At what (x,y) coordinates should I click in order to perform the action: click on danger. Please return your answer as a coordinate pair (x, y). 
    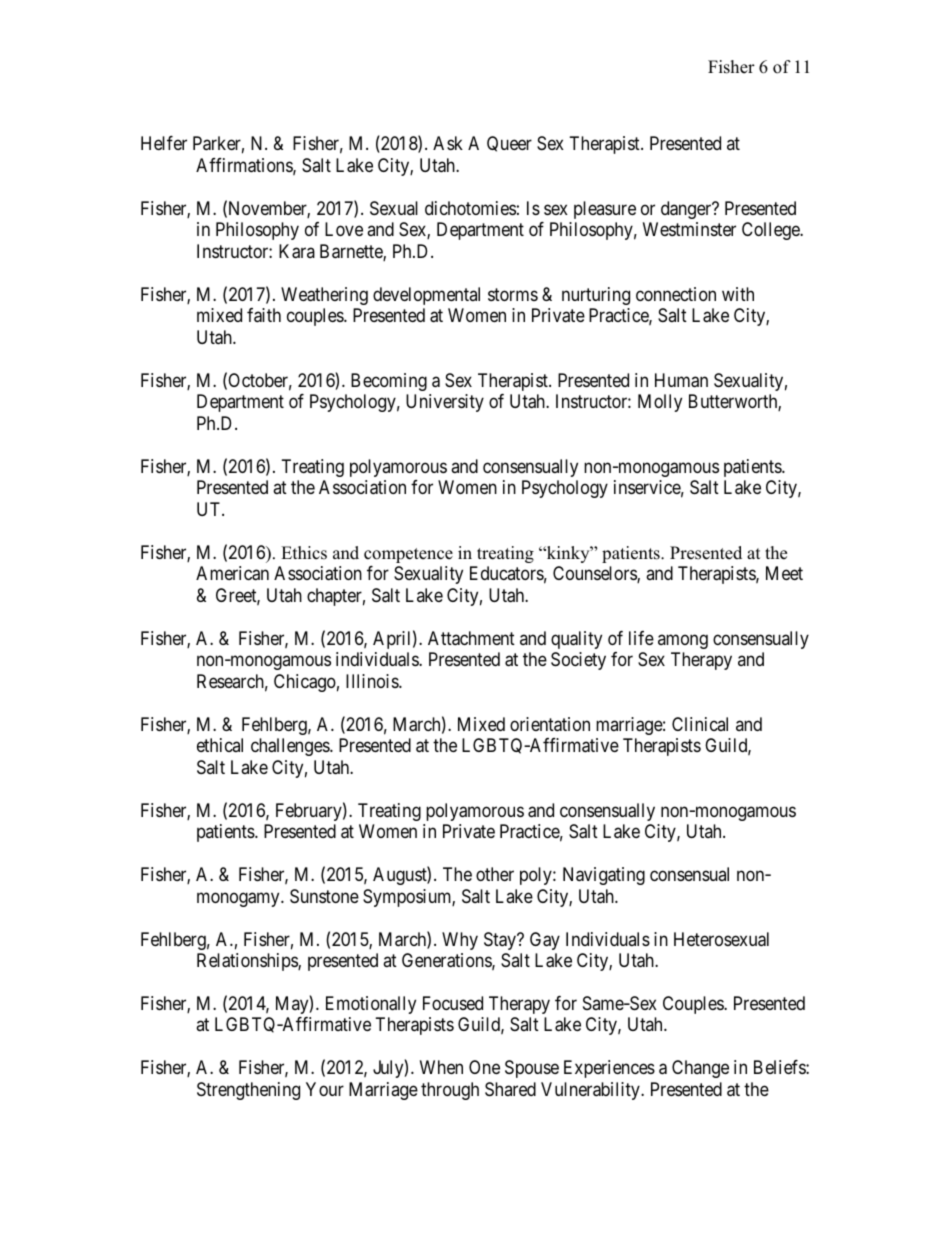
    Looking at the image, I should click on (687, 210).
